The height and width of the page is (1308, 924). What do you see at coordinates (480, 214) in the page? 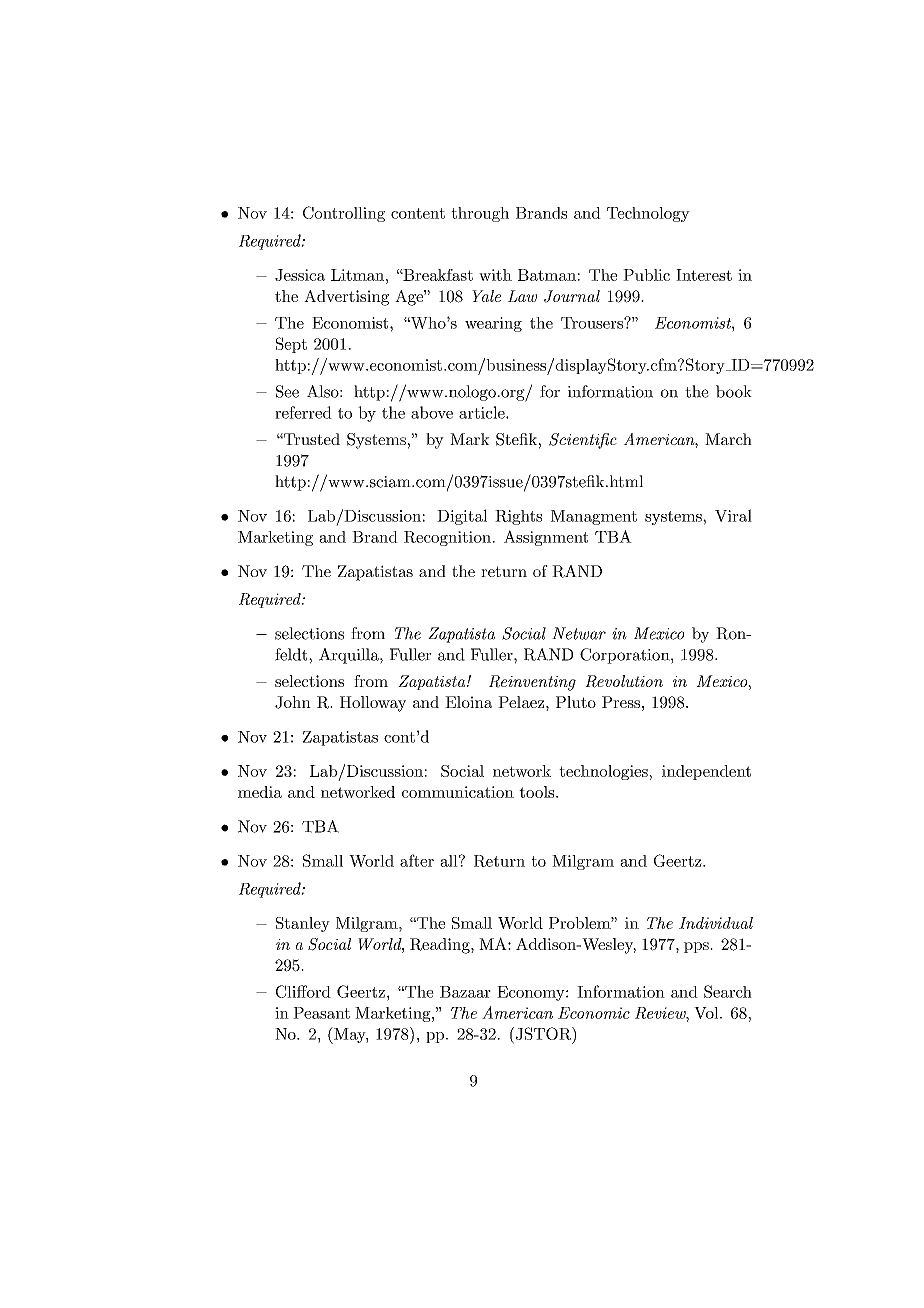
I see `through` at bounding box center [480, 214].
